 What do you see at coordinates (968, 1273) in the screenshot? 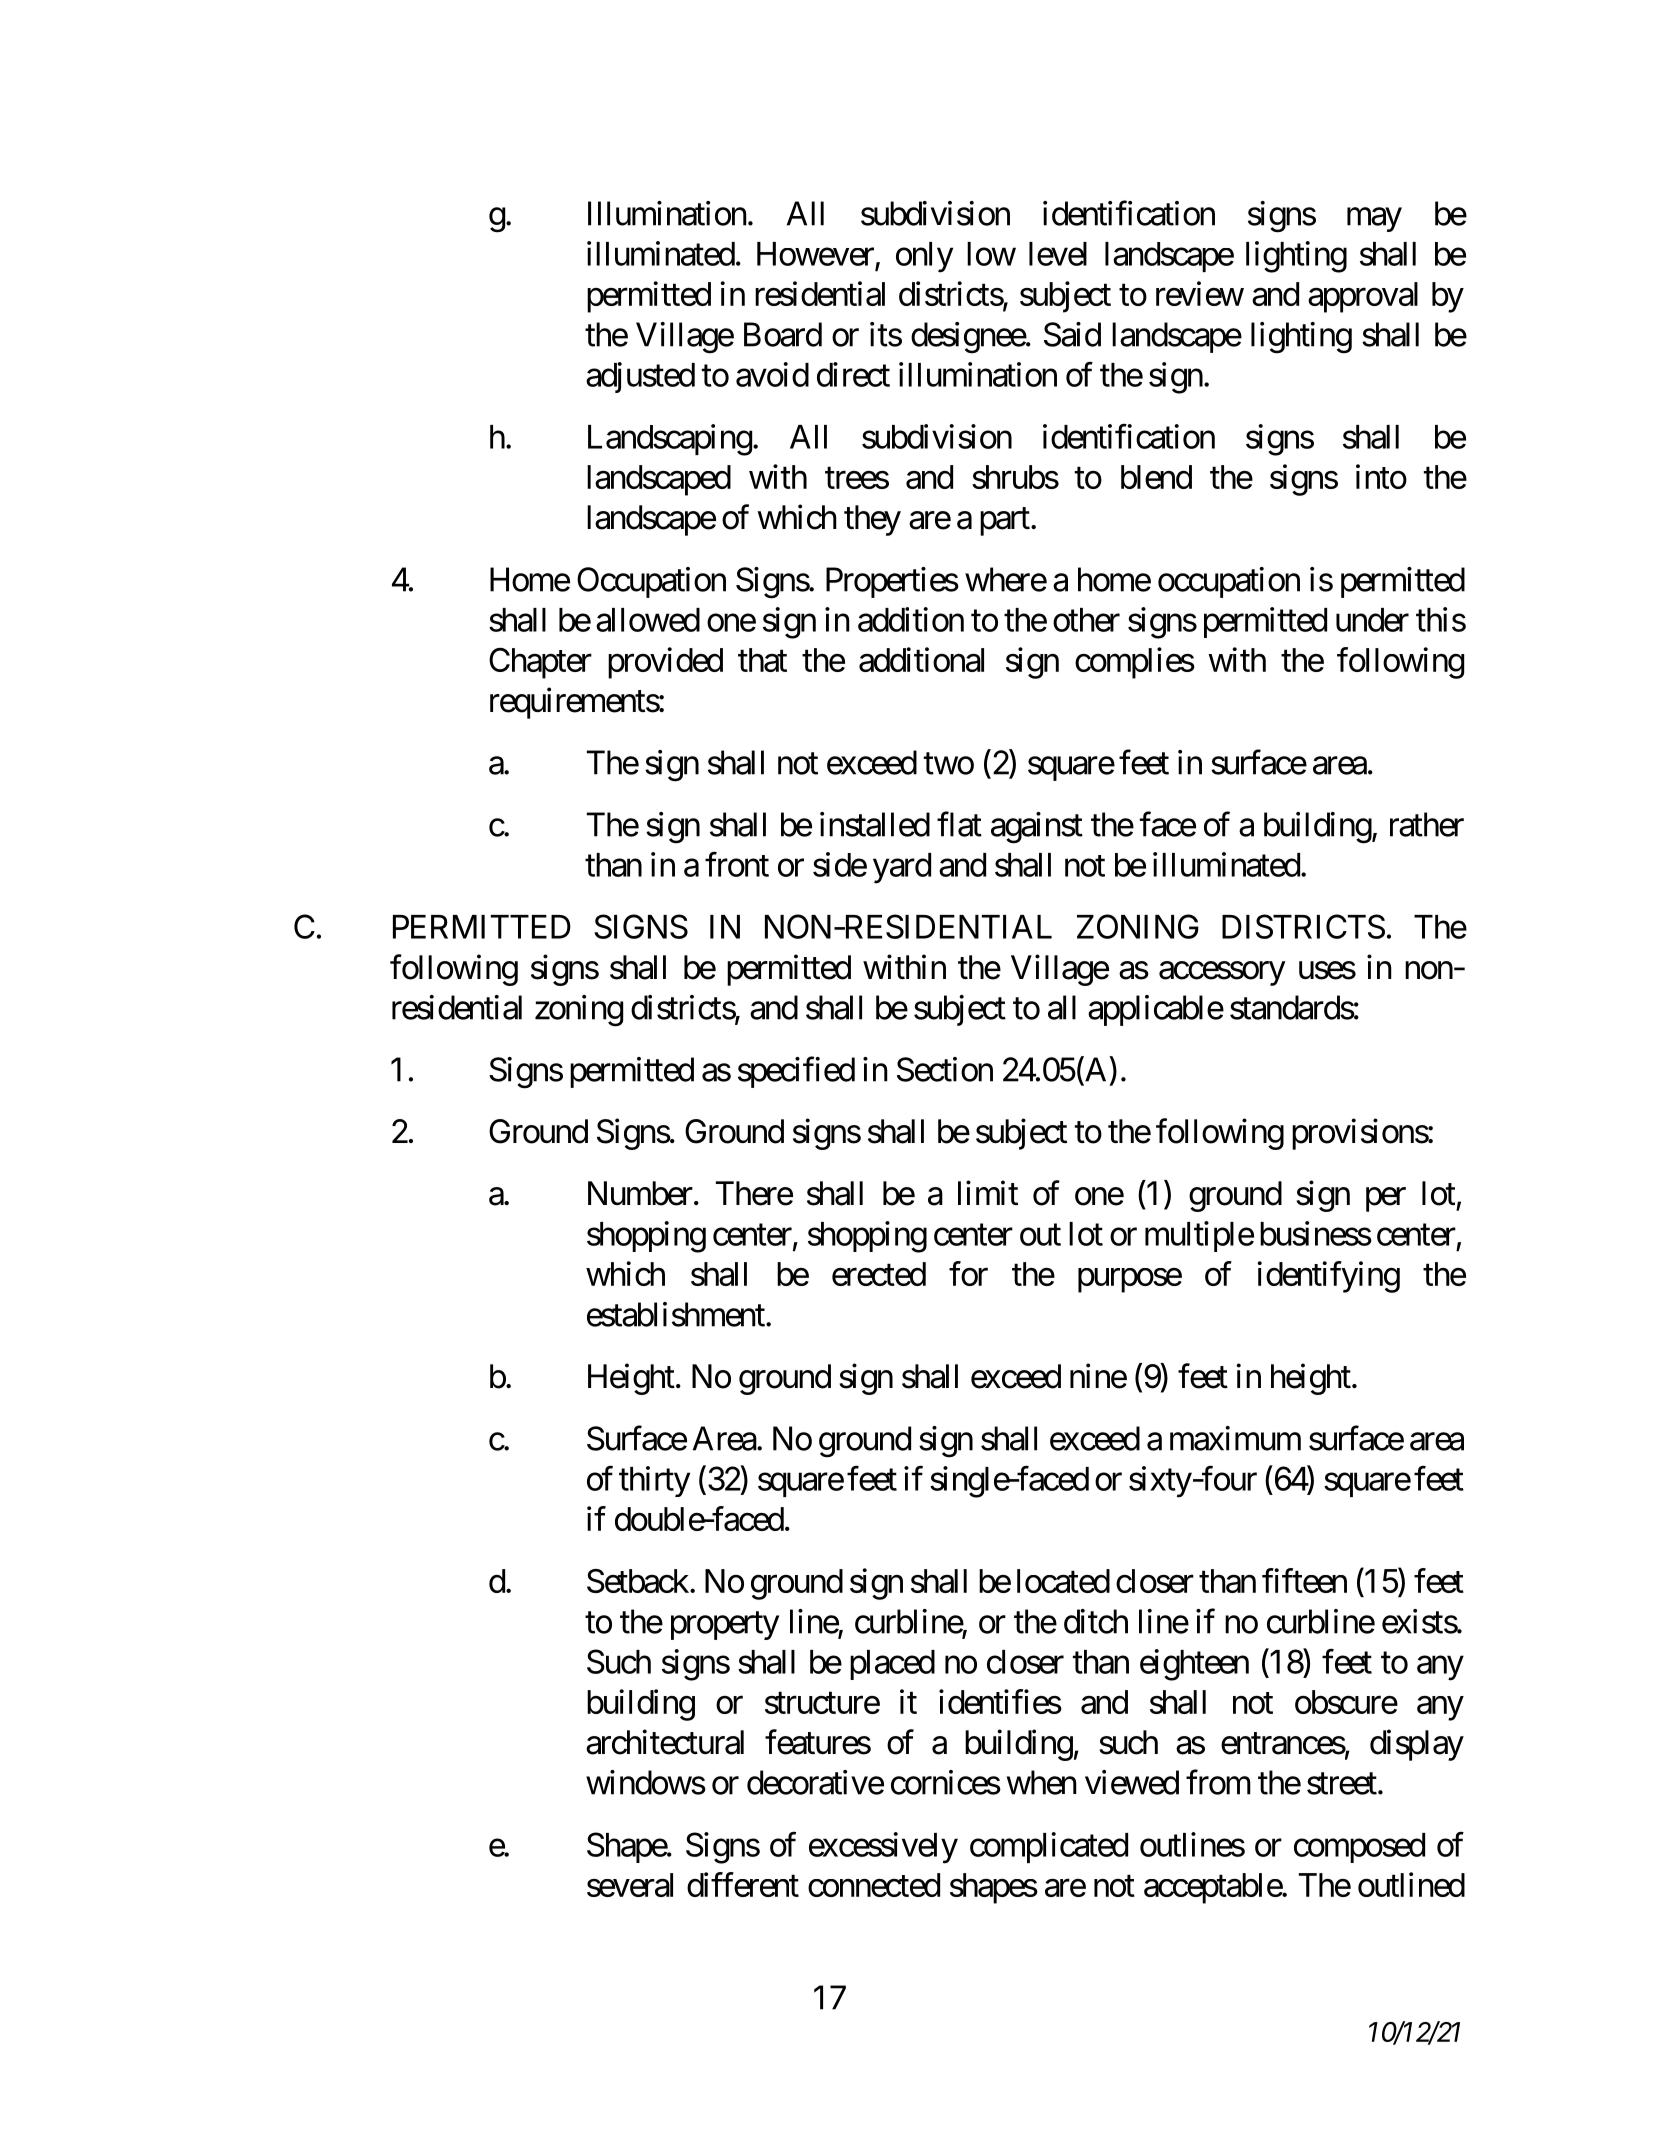
I see `for` at bounding box center [968, 1273].
